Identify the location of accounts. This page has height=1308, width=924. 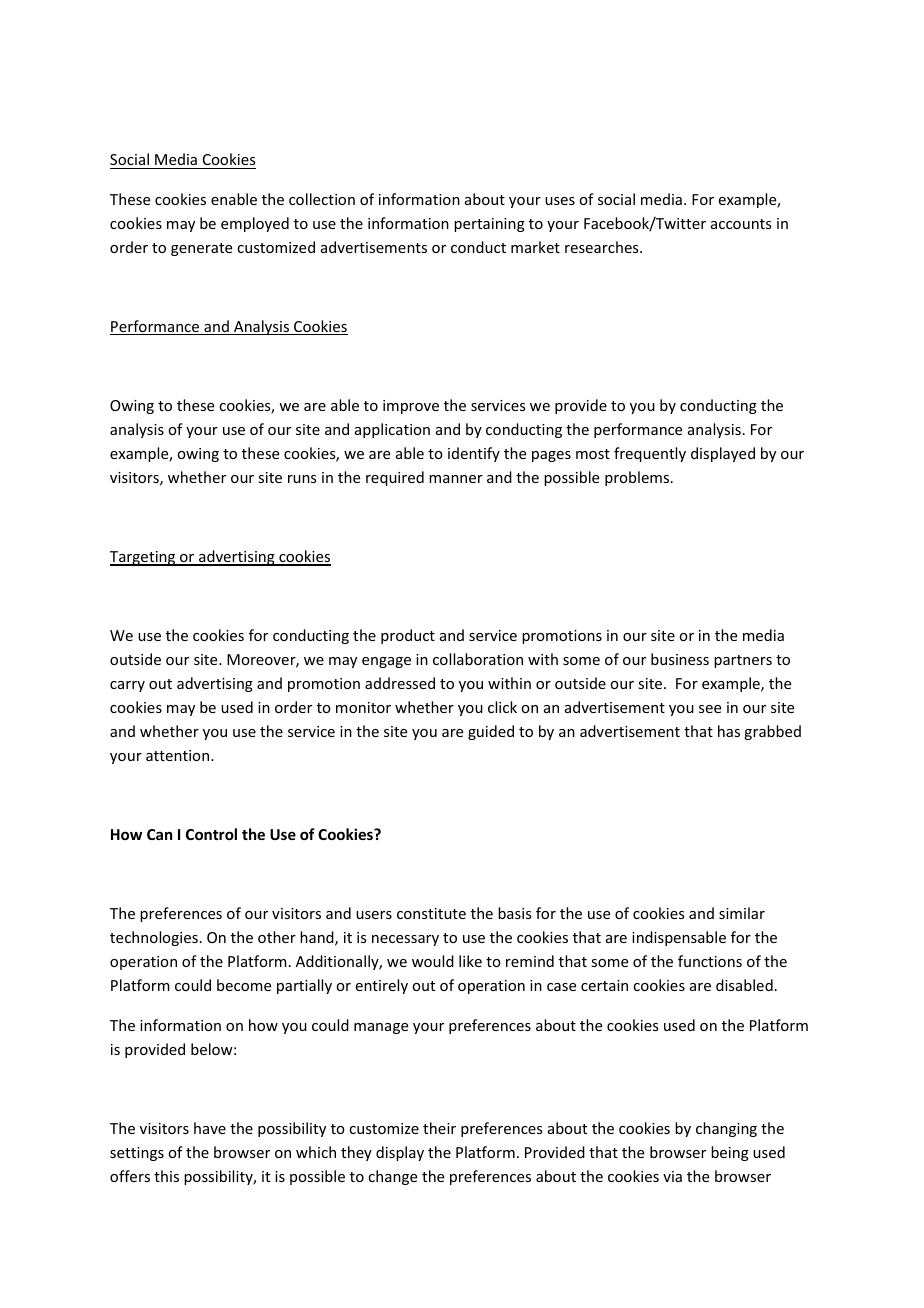
(741, 224).
